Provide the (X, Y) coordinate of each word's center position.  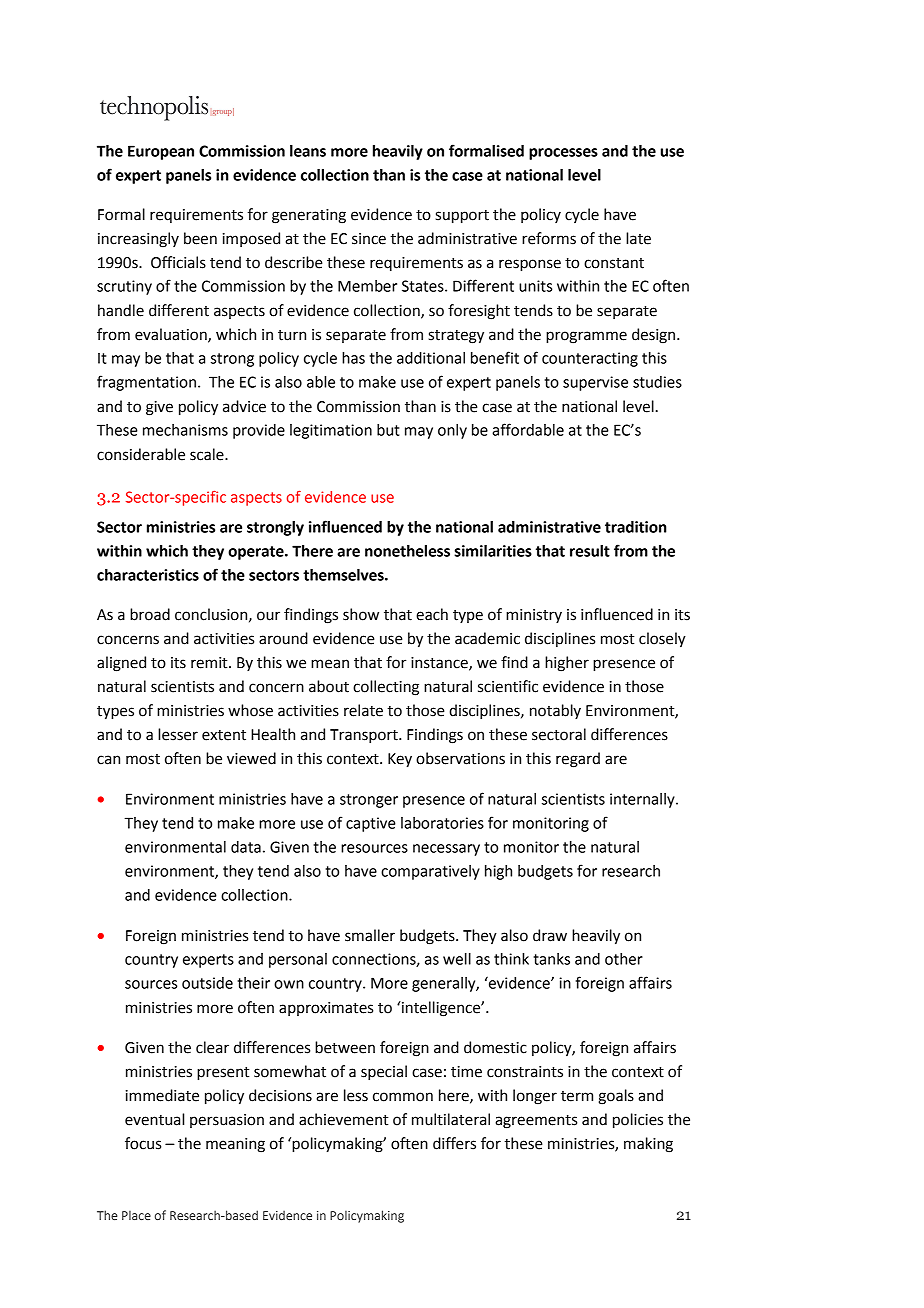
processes (563, 154)
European (161, 152)
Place (136, 1215)
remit (210, 663)
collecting (386, 688)
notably (555, 711)
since (369, 239)
